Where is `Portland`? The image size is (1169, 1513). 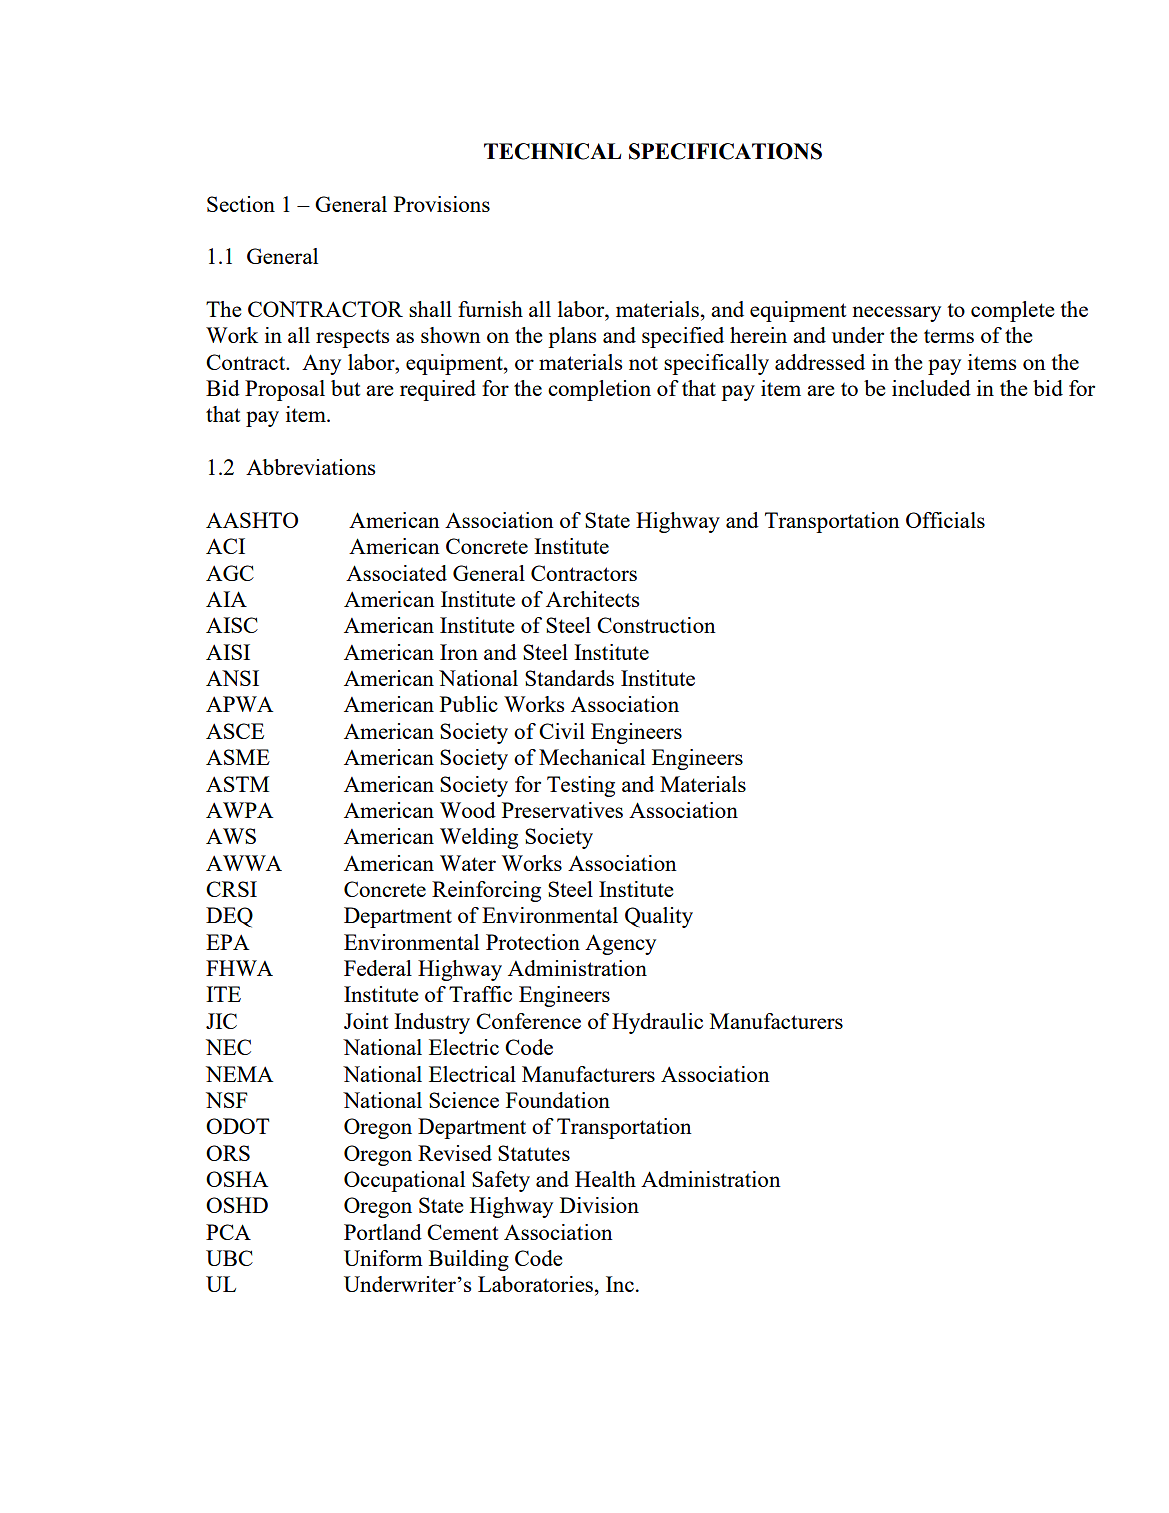
Portland is located at coordinates (383, 1232).
